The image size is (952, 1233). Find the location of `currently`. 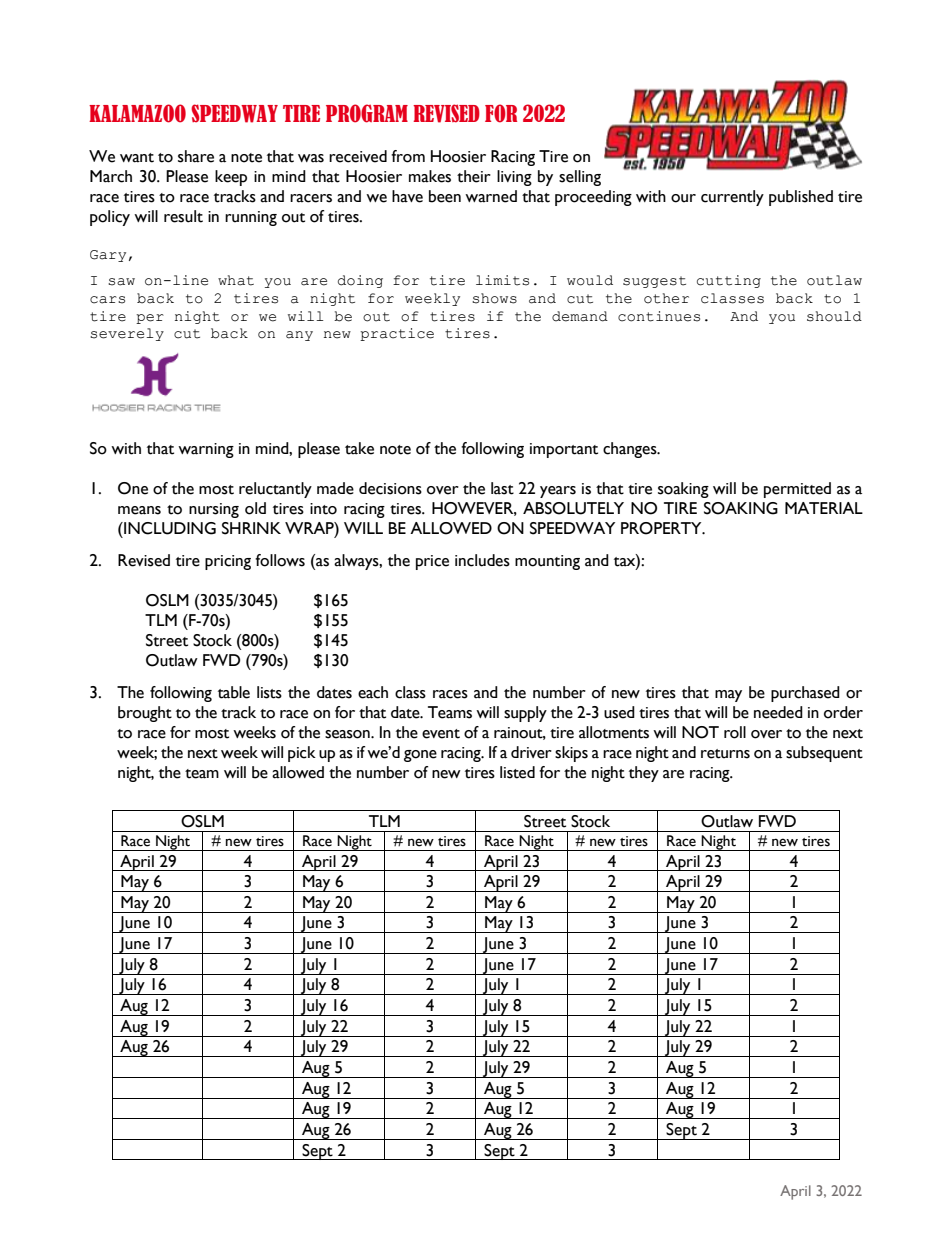

currently is located at coordinates (732, 198).
